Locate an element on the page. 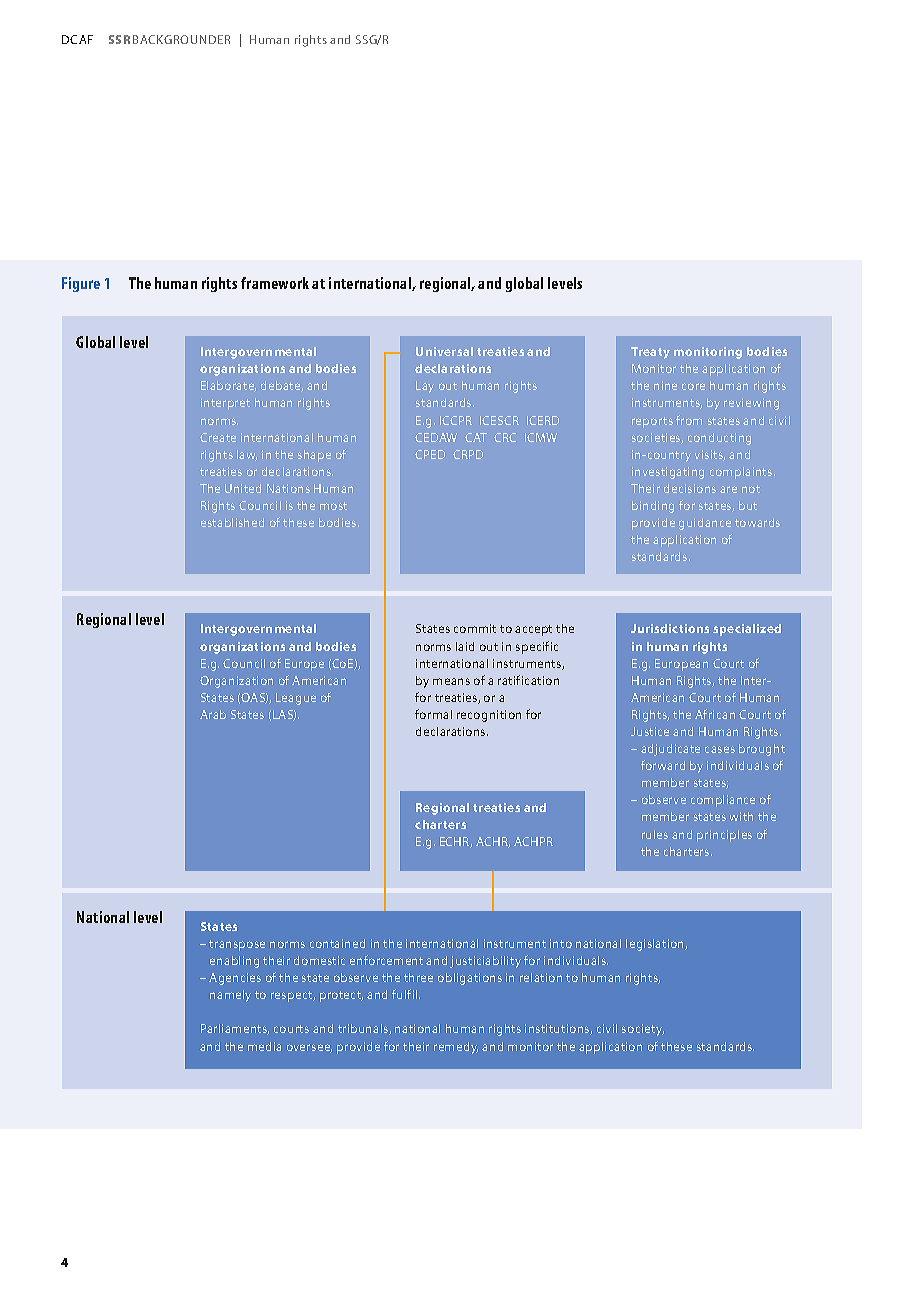 This page has height=1308, width=924. commit is located at coordinates (475, 628).
